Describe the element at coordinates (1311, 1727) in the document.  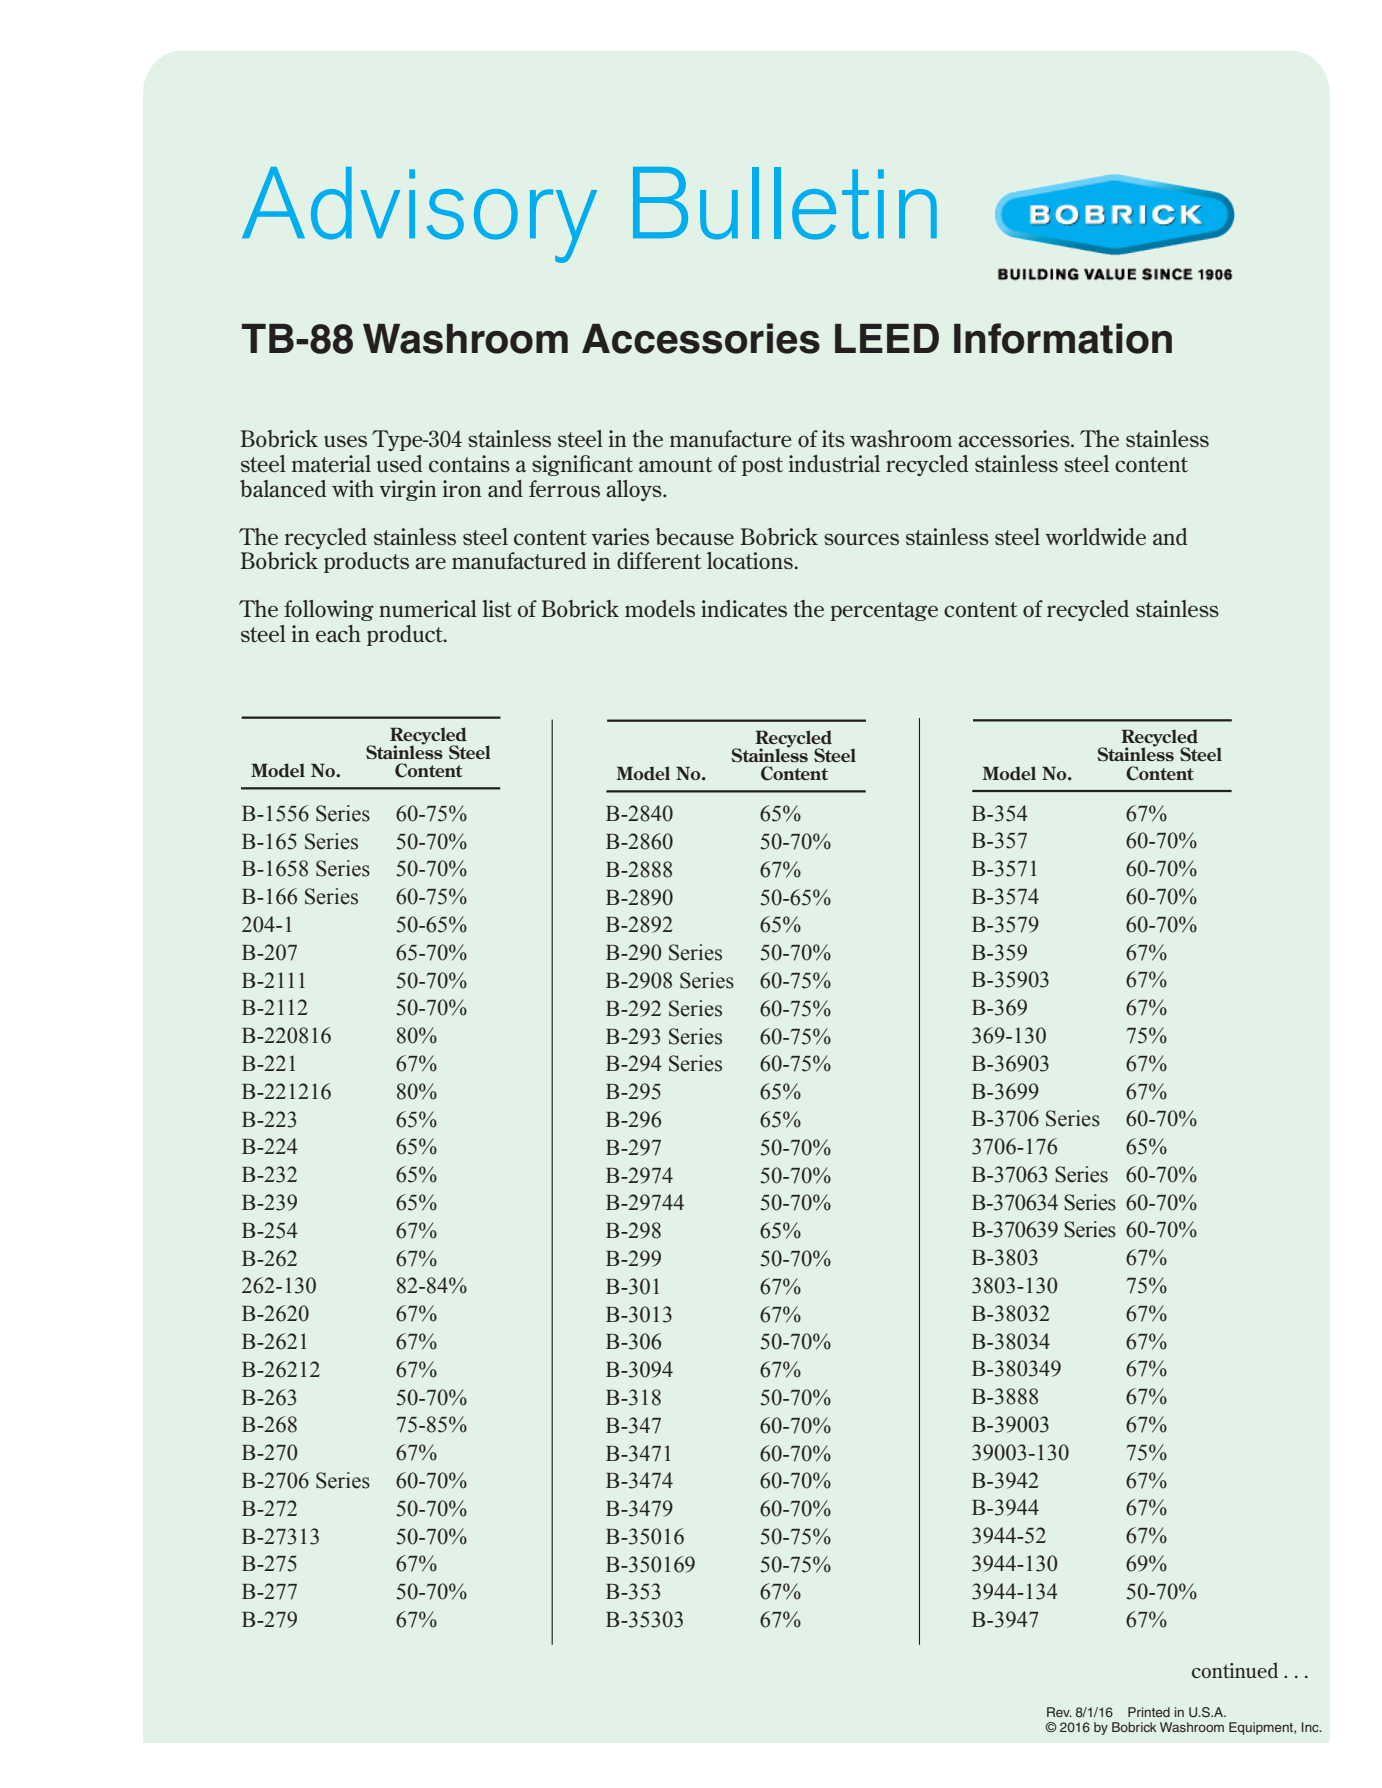
I see `Inc` at that location.
